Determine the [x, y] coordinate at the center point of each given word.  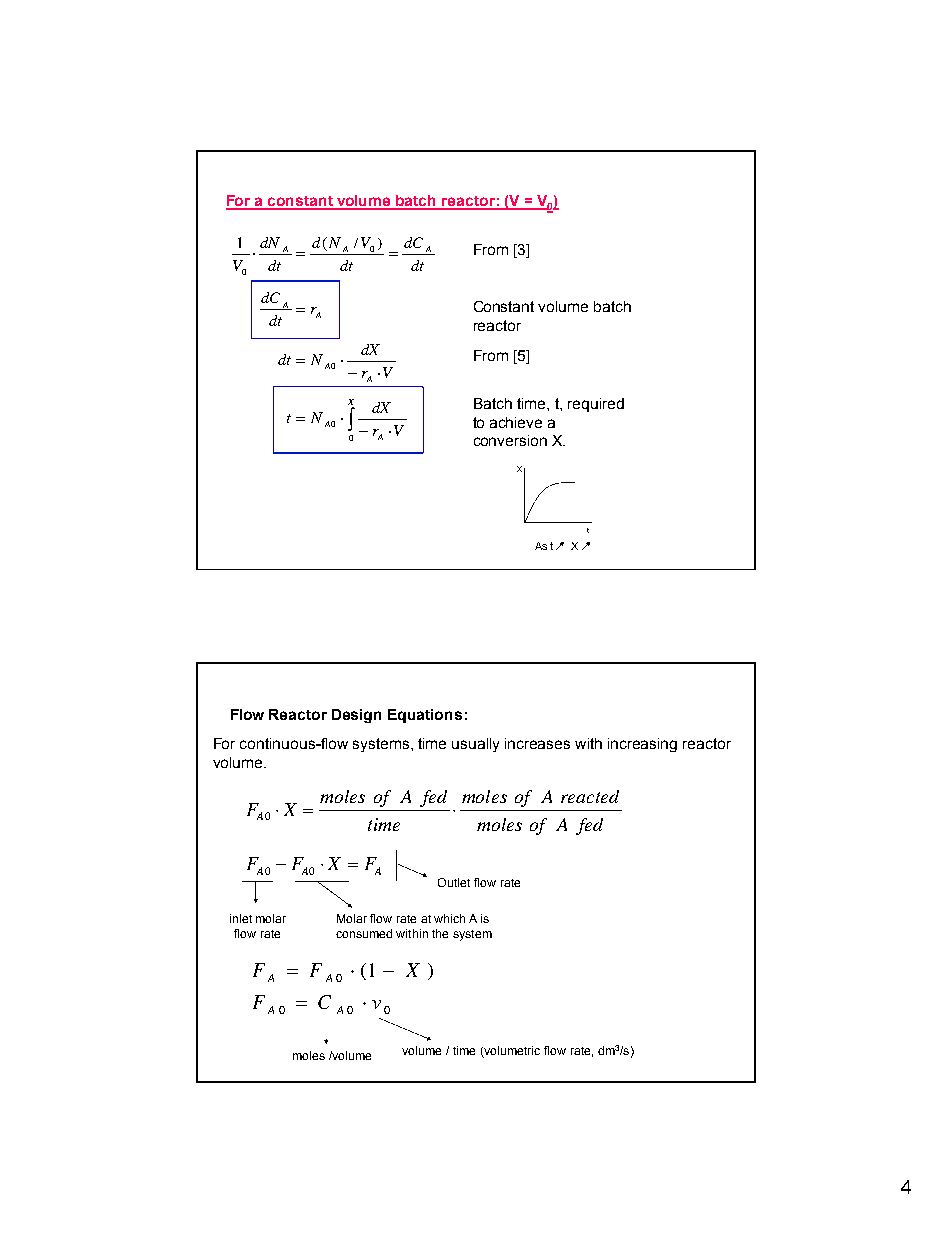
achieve [516, 422]
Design [356, 716]
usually [475, 745]
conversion [510, 440]
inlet [241, 918]
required [596, 405]
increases [537, 743]
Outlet [454, 882]
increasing [642, 745]
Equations [425, 716]
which [449, 918]
